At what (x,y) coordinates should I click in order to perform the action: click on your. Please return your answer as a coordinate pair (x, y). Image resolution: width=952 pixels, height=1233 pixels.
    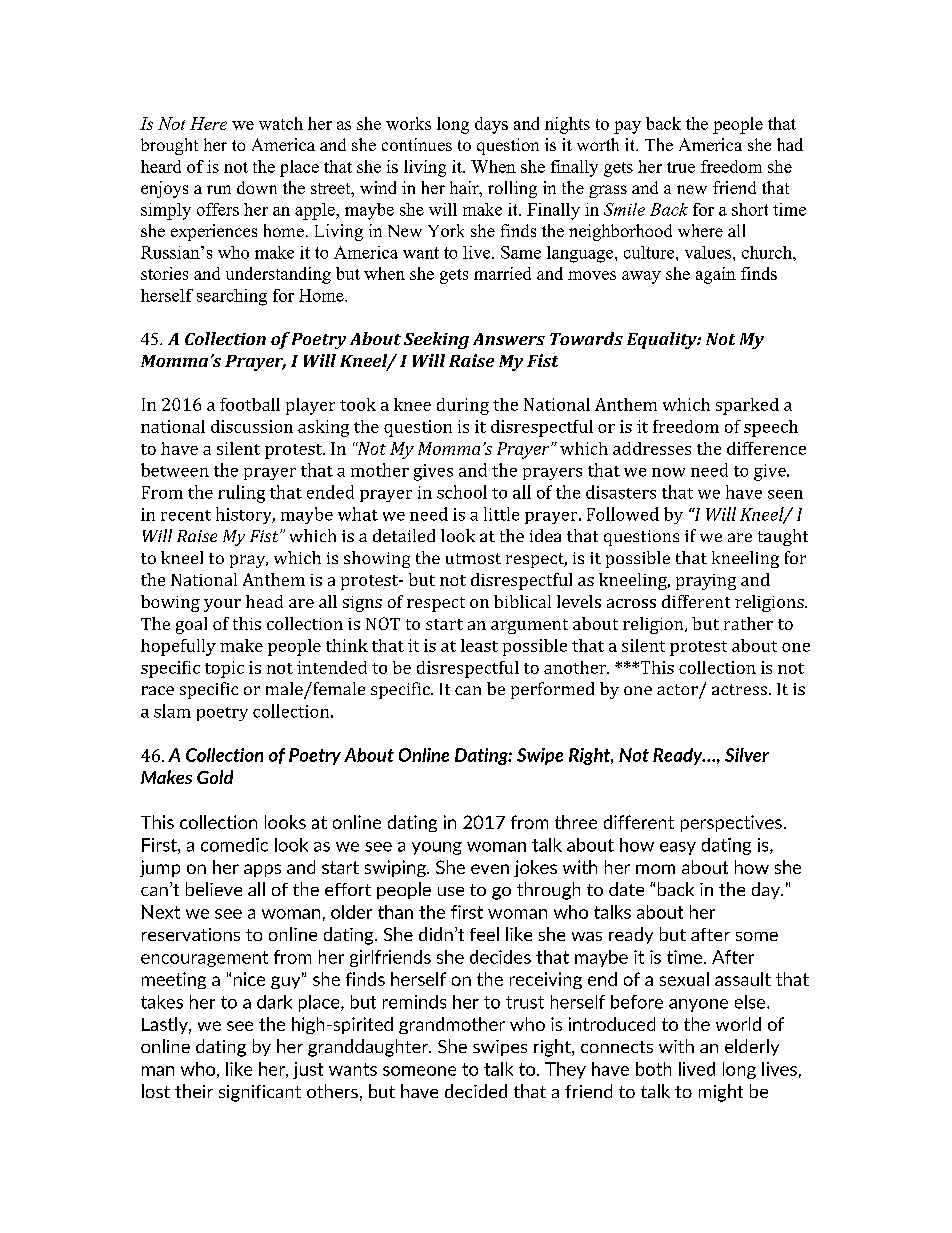
    Looking at the image, I should click on (222, 605).
